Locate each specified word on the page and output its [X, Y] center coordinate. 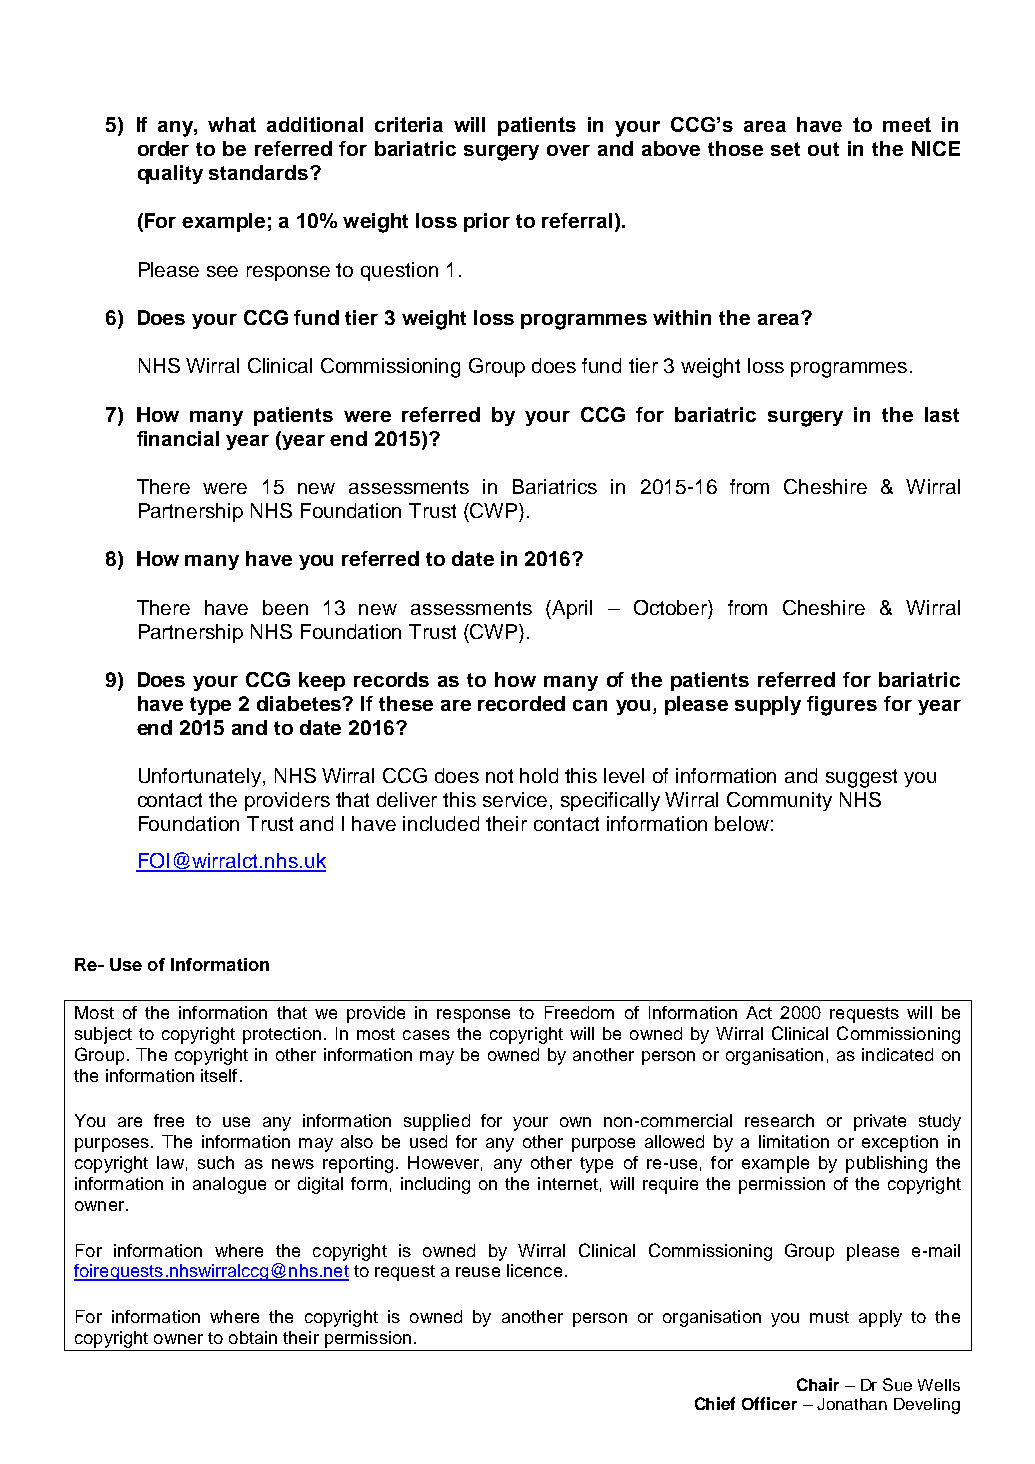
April [572, 609]
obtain [253, 1337]
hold [539, 775]
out [823, 149]
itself [219, 1075]
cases [426, 1035]
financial [178, 438]
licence [534, 1270]
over [568, 150]
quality [170, 174]
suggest [861, 778]
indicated [897, 1054]
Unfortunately [200, 777]
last [942, 414]
